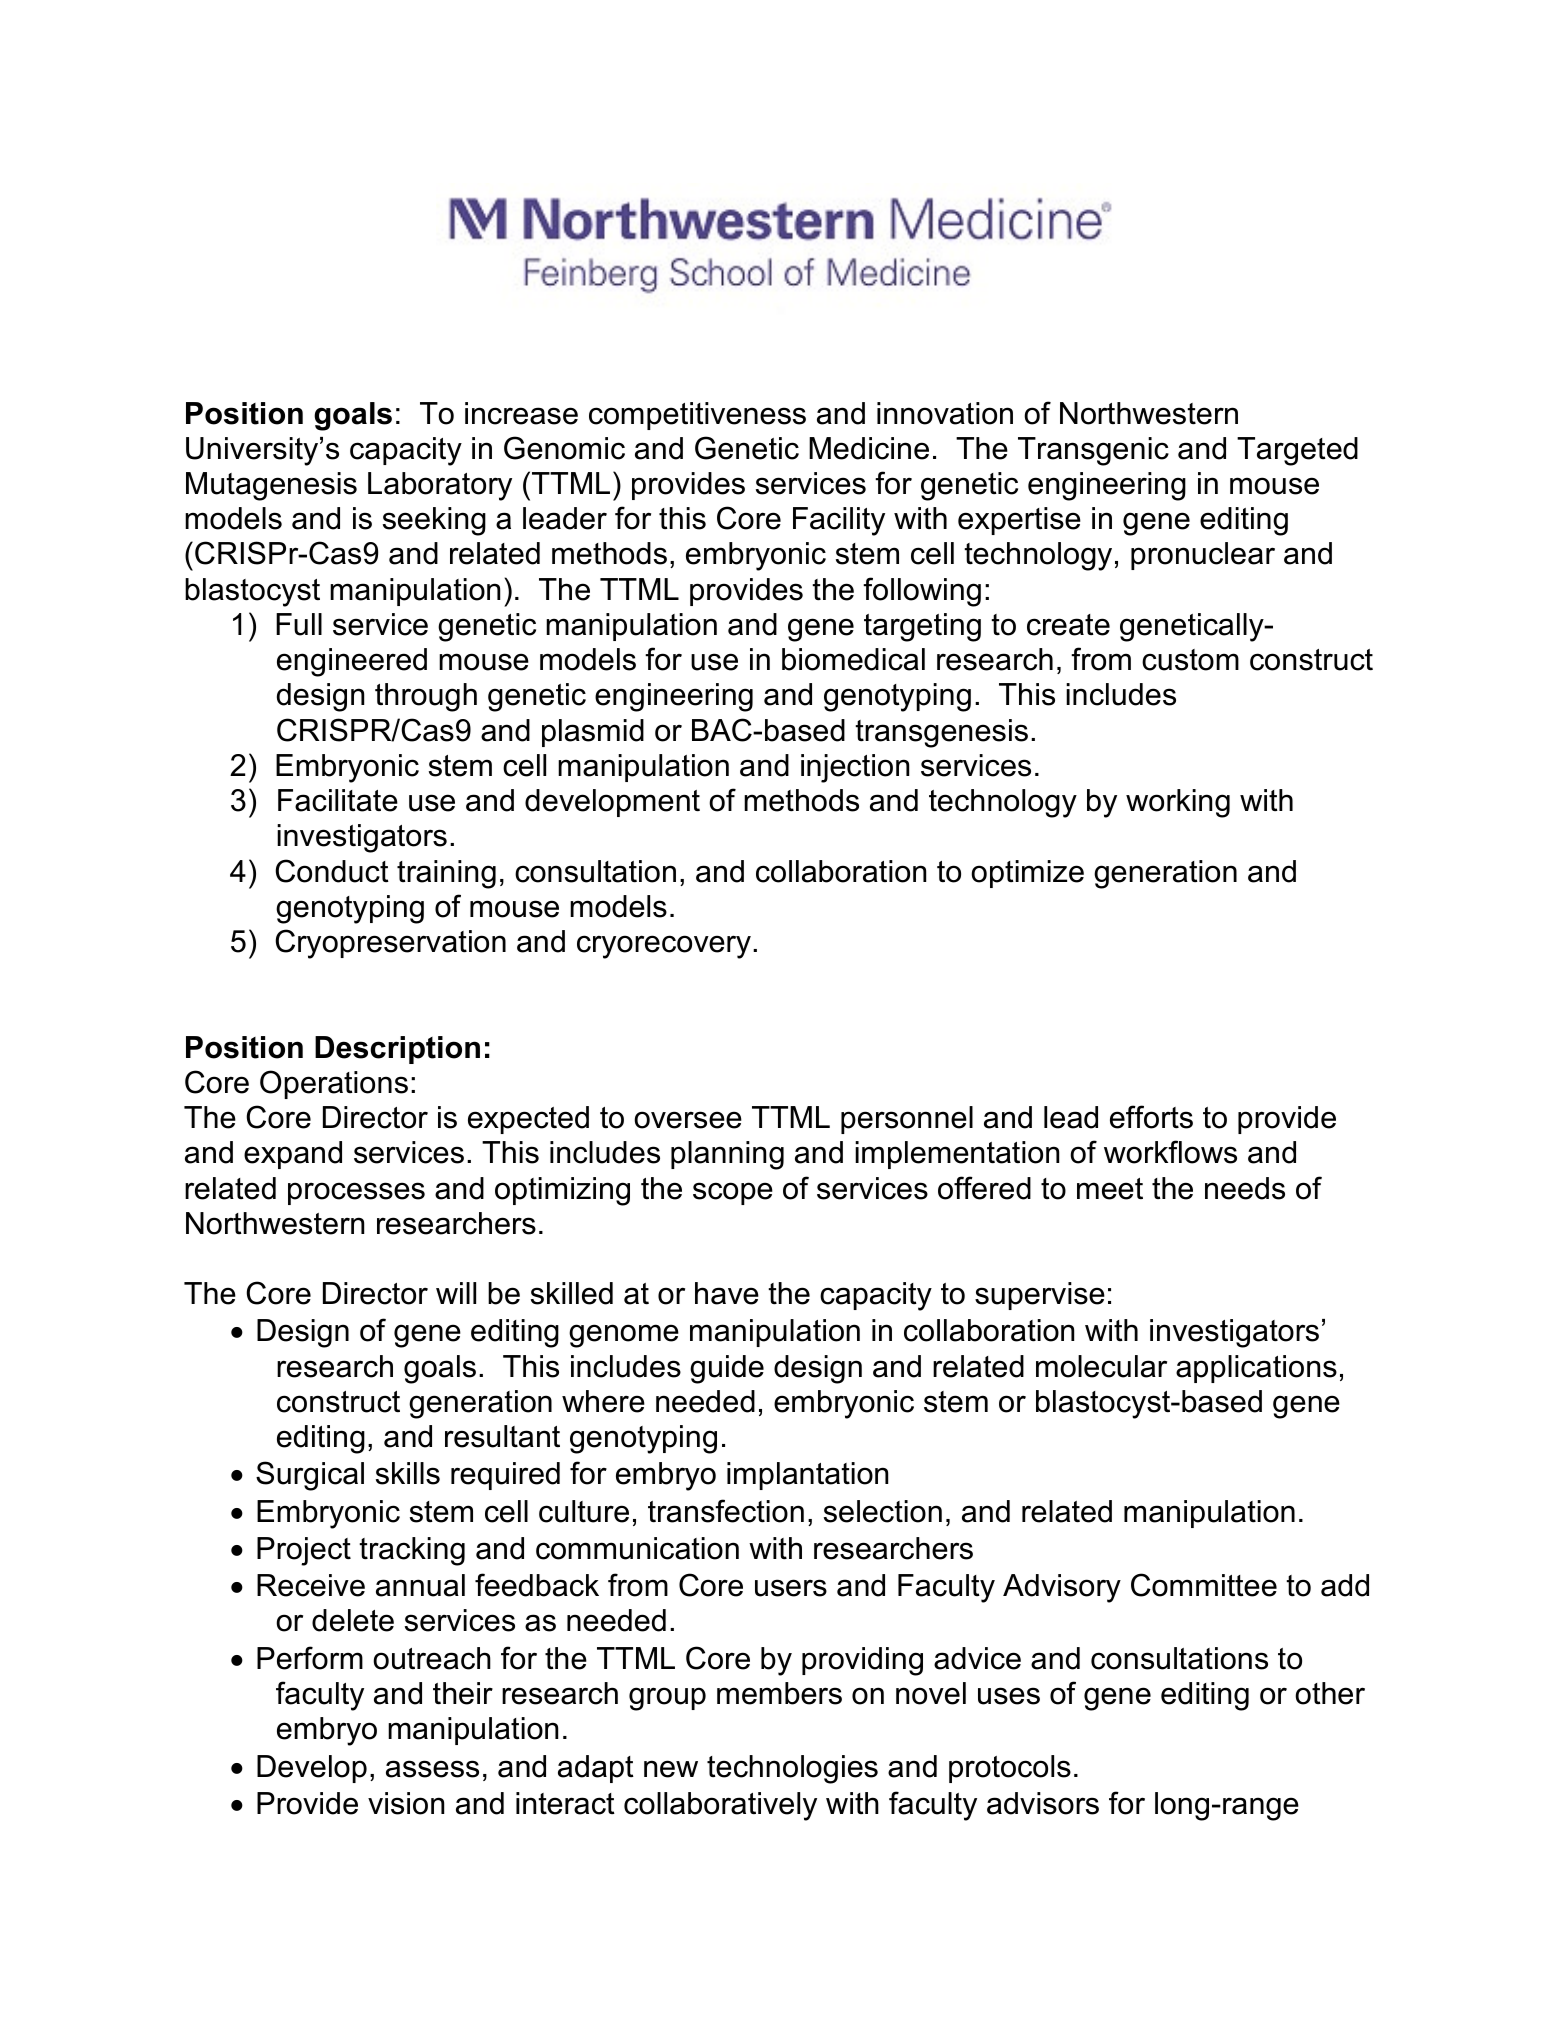 Image resolution: width=1563 pixels, height=2022 pixels. Describe the element at coordinates (456, 1293) in the screenshot. I see `will` at that location.
